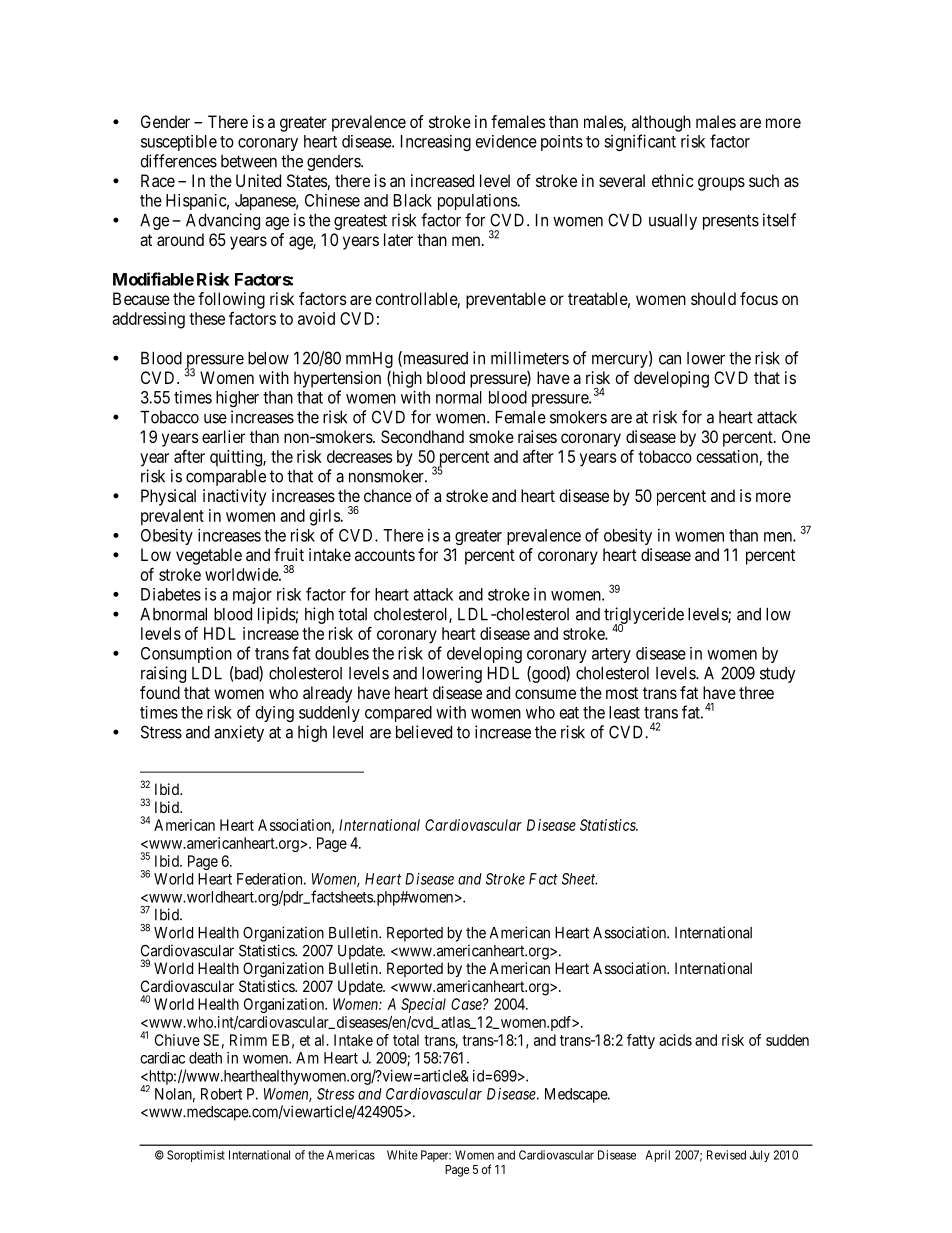  Describe the element at coordinates (186, 655) in the screenshot. I see `Consumption` at that location.
